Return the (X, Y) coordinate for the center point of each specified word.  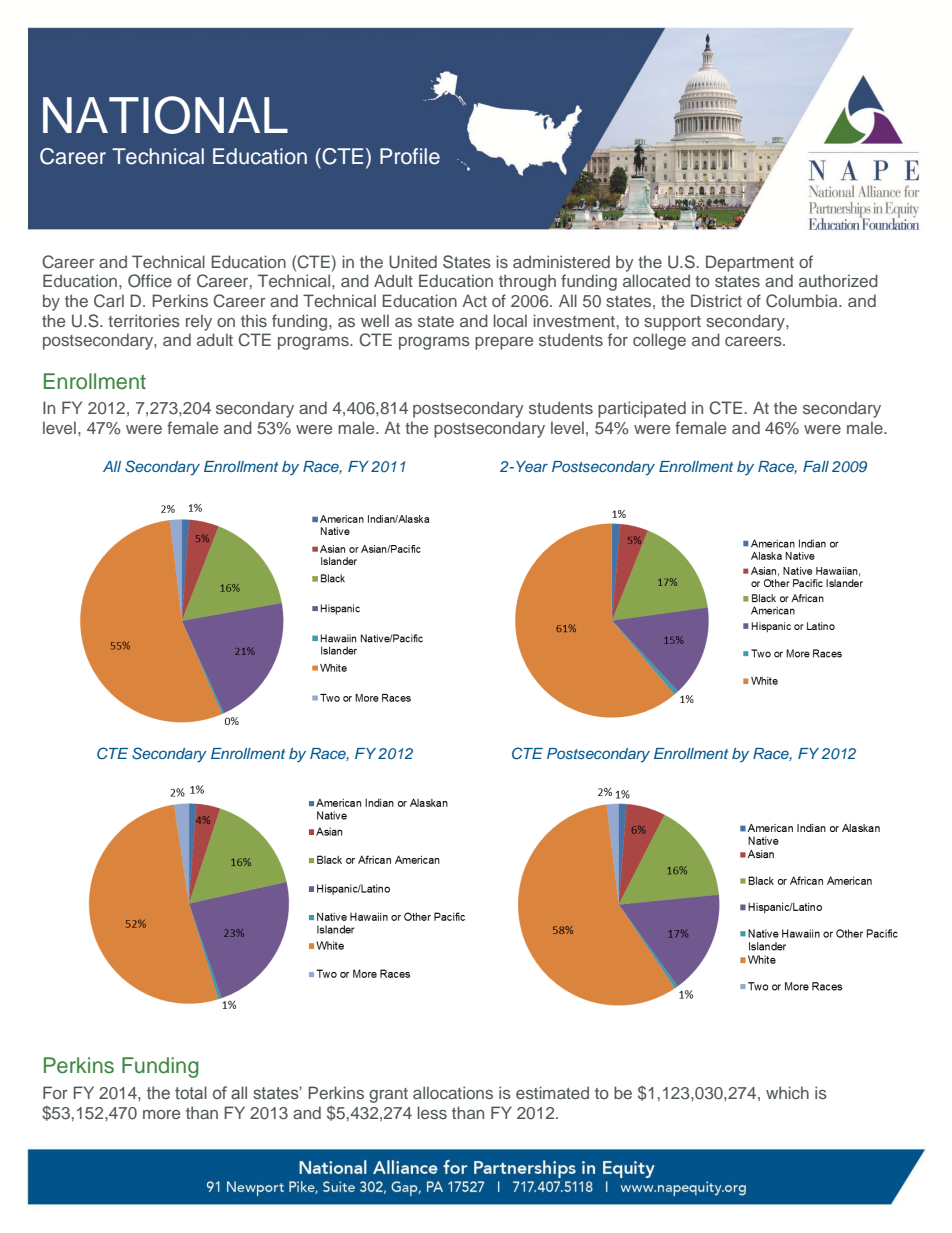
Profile (410, 156)
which (787, 1092)
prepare (504, 343)
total (191, 1092)
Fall (816, 466)
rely (199, 322)
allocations (453, 1092)
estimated (552, 1092)
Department (750, 263)
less (432, 1112)
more (161, 1114)
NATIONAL (165, 115)
